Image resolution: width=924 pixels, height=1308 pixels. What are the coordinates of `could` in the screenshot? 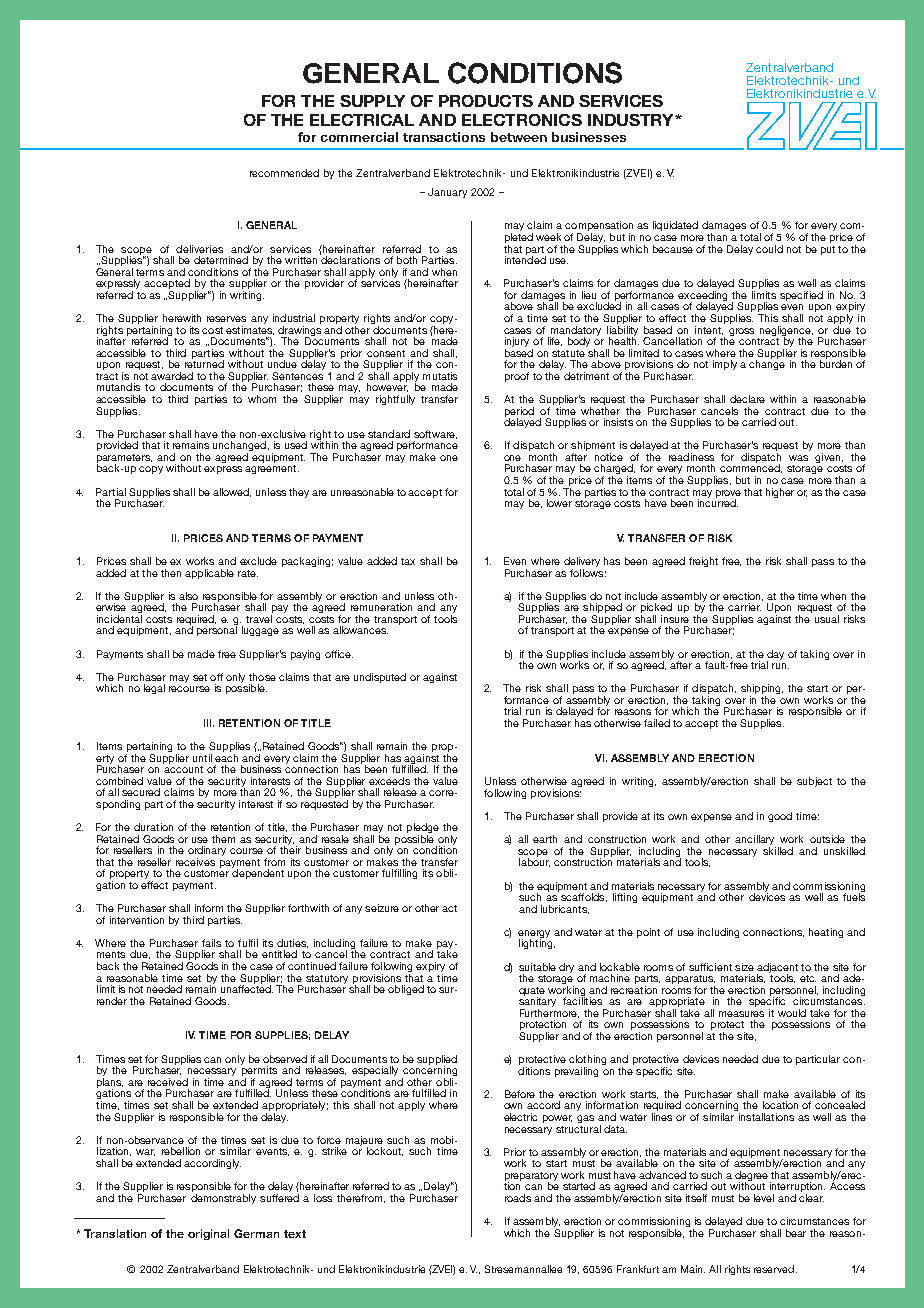 It's located at (769, 249).
